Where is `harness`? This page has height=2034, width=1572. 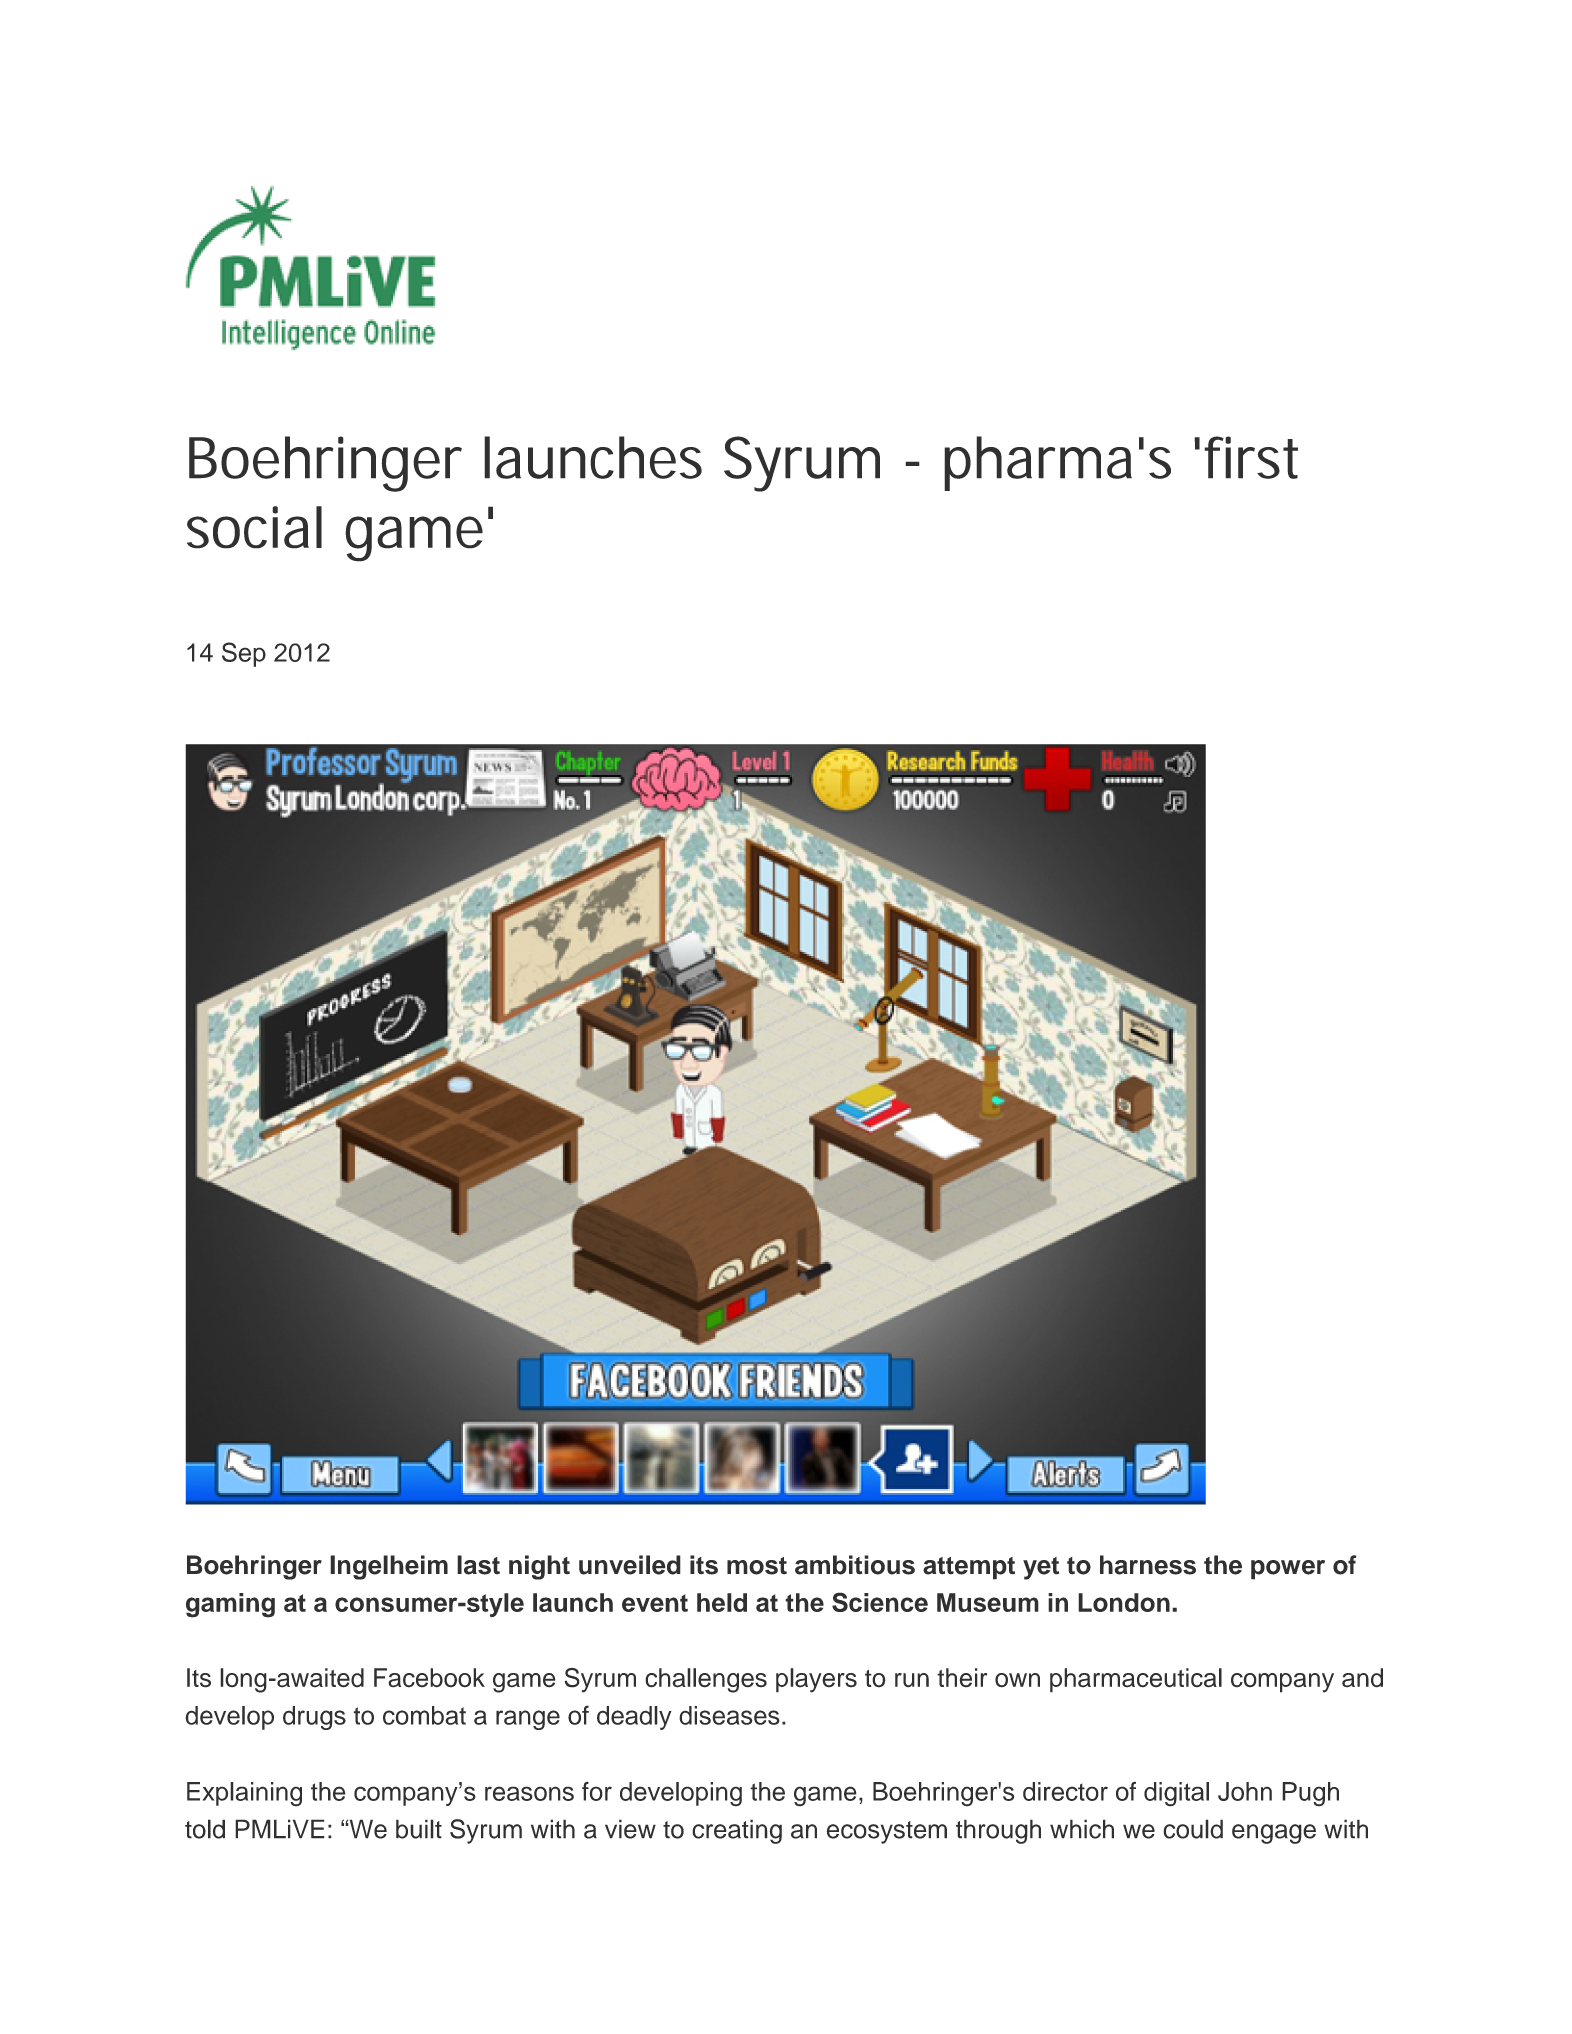 harness is located at coordinates (1148, 1565).
